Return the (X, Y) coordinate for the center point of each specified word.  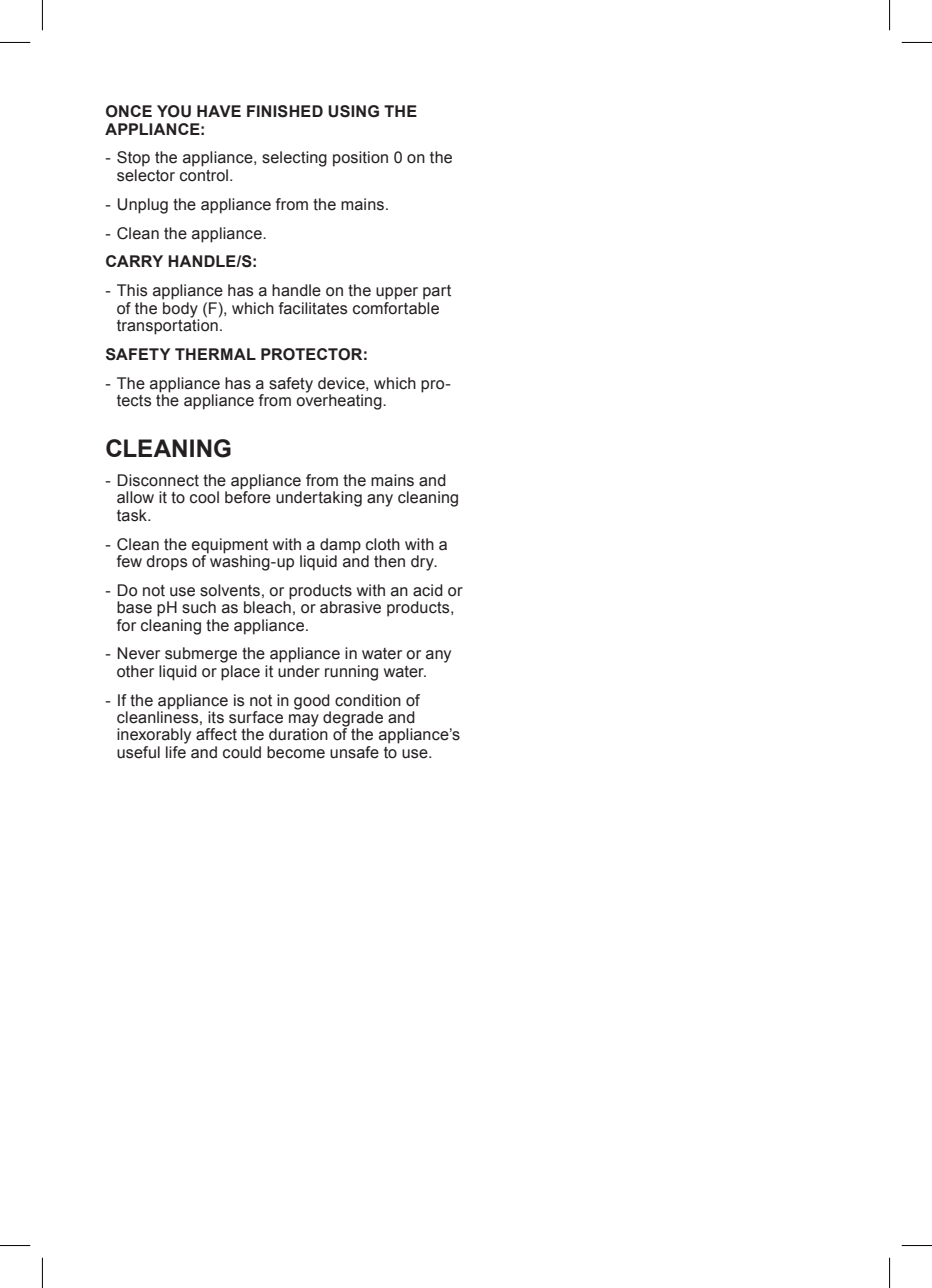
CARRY (134, 261)
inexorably (154, 736)
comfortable (396, 307)
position (360, 159)
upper (397, 293)
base (134, 607)
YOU (174, 111)
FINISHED (285, 111)
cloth (383, 544)
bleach (267, 606)
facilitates (313, 308)
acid (428, 590)
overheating (340, 401)
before (248, 496)
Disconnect (158, 480)
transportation (168, 326)
